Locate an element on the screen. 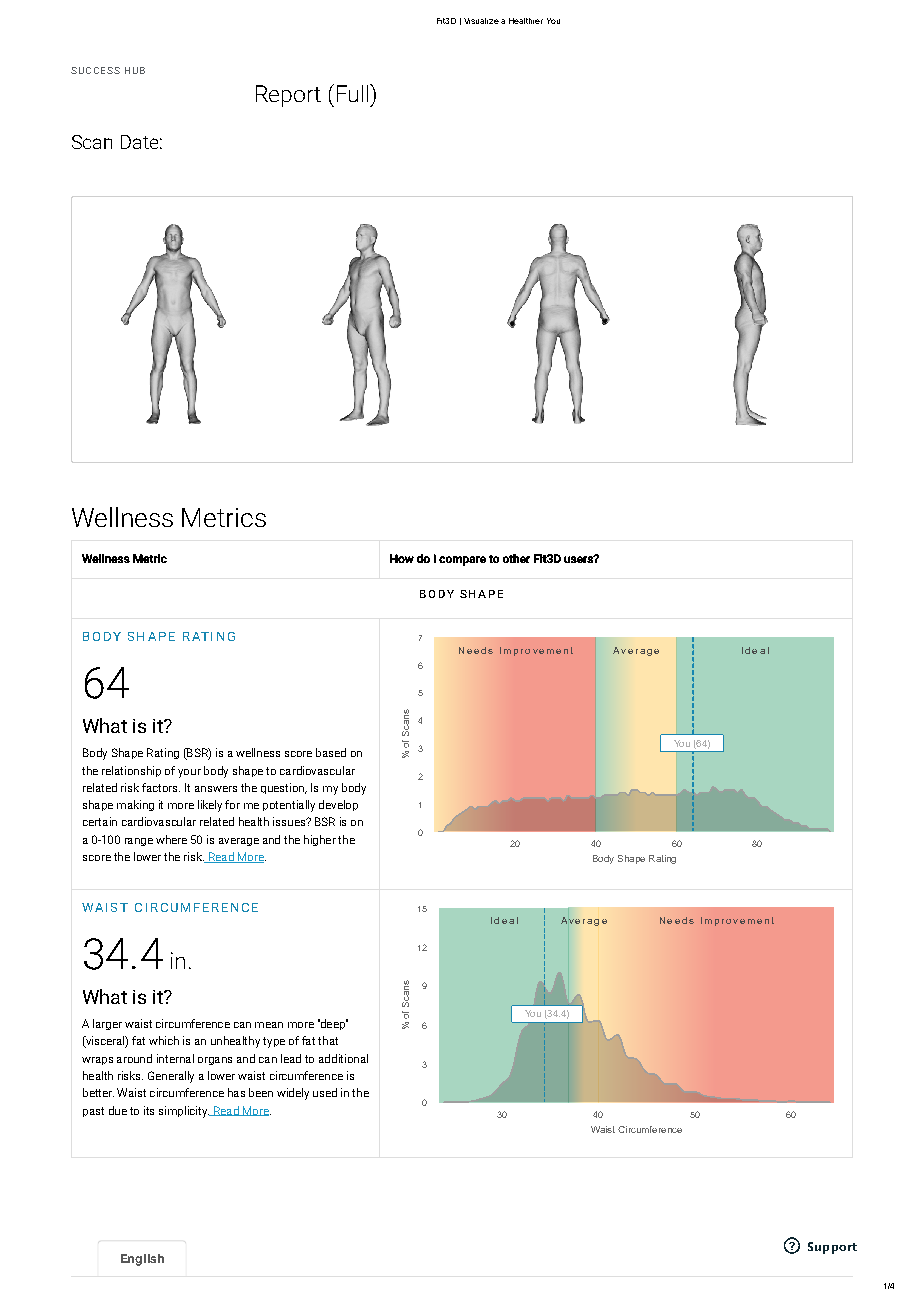 The image size is (924, 1308). where is located at coordinates (171, 839).
